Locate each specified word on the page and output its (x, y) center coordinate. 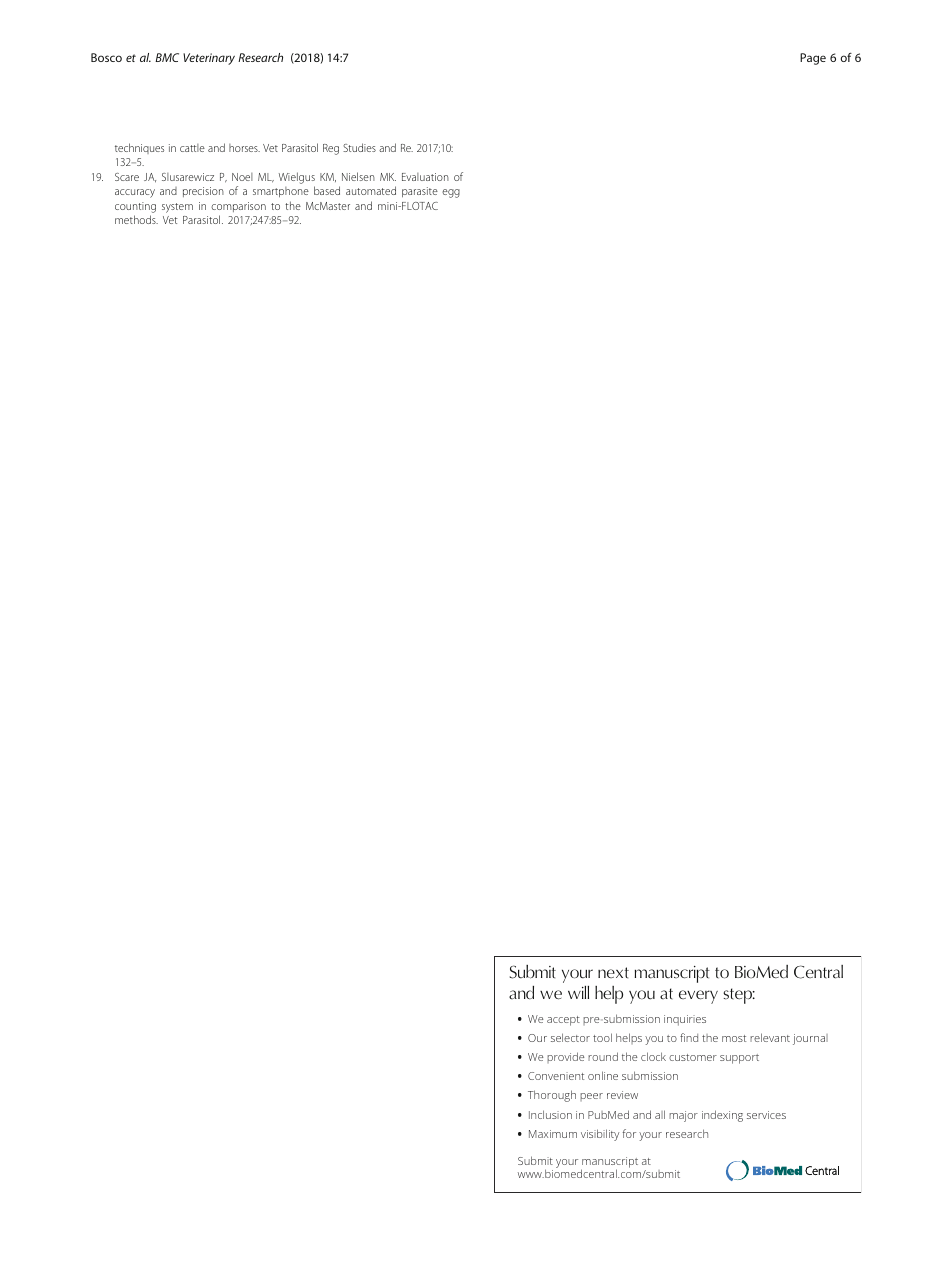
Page (813, 59)
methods (136, 219)
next (613, 973)
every (698, 997)
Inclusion (550, 1114)
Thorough (552, 1096)
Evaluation (425, 177)
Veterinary (209, 59)
